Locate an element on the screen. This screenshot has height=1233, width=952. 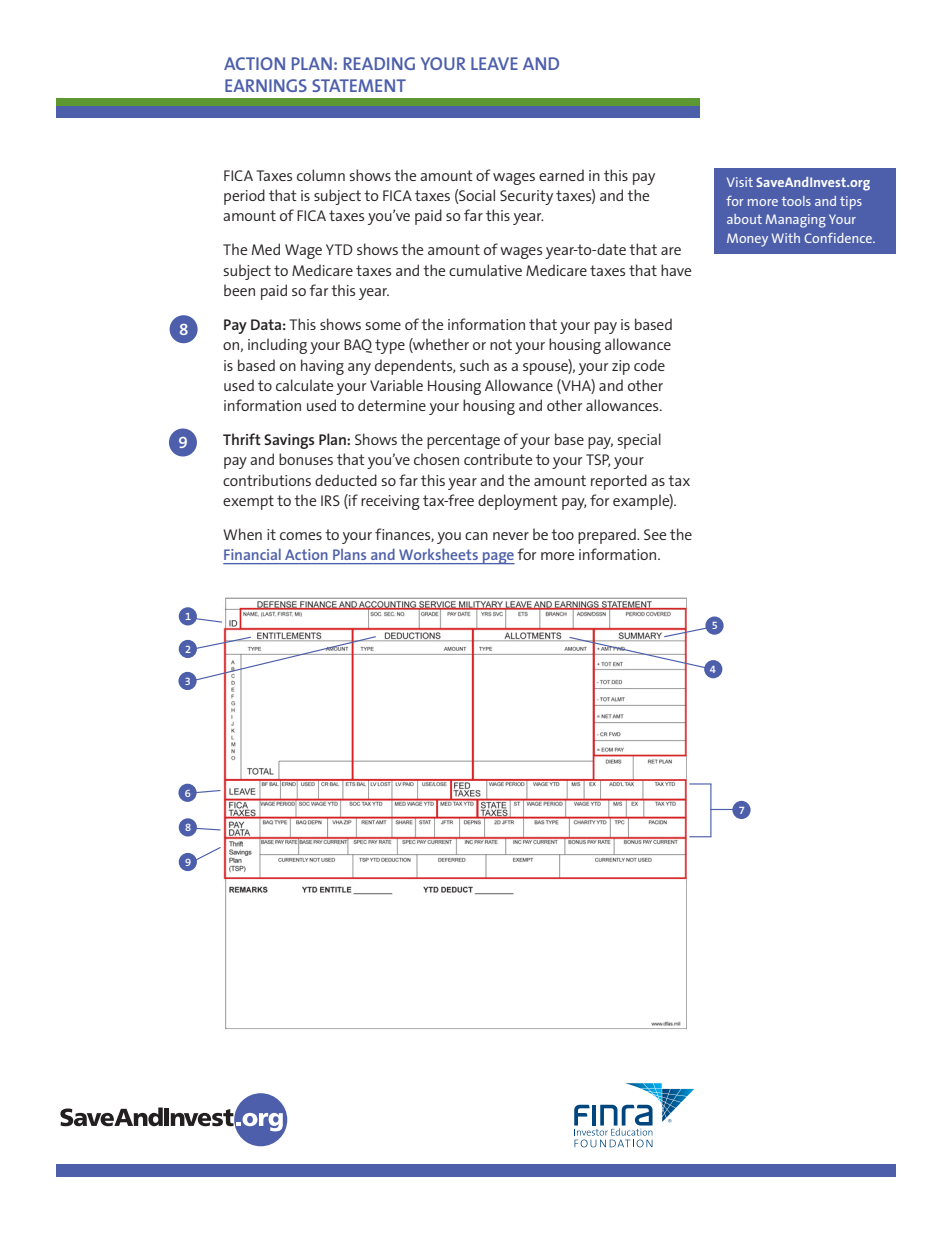
column is located at coordinates (321, 175).
